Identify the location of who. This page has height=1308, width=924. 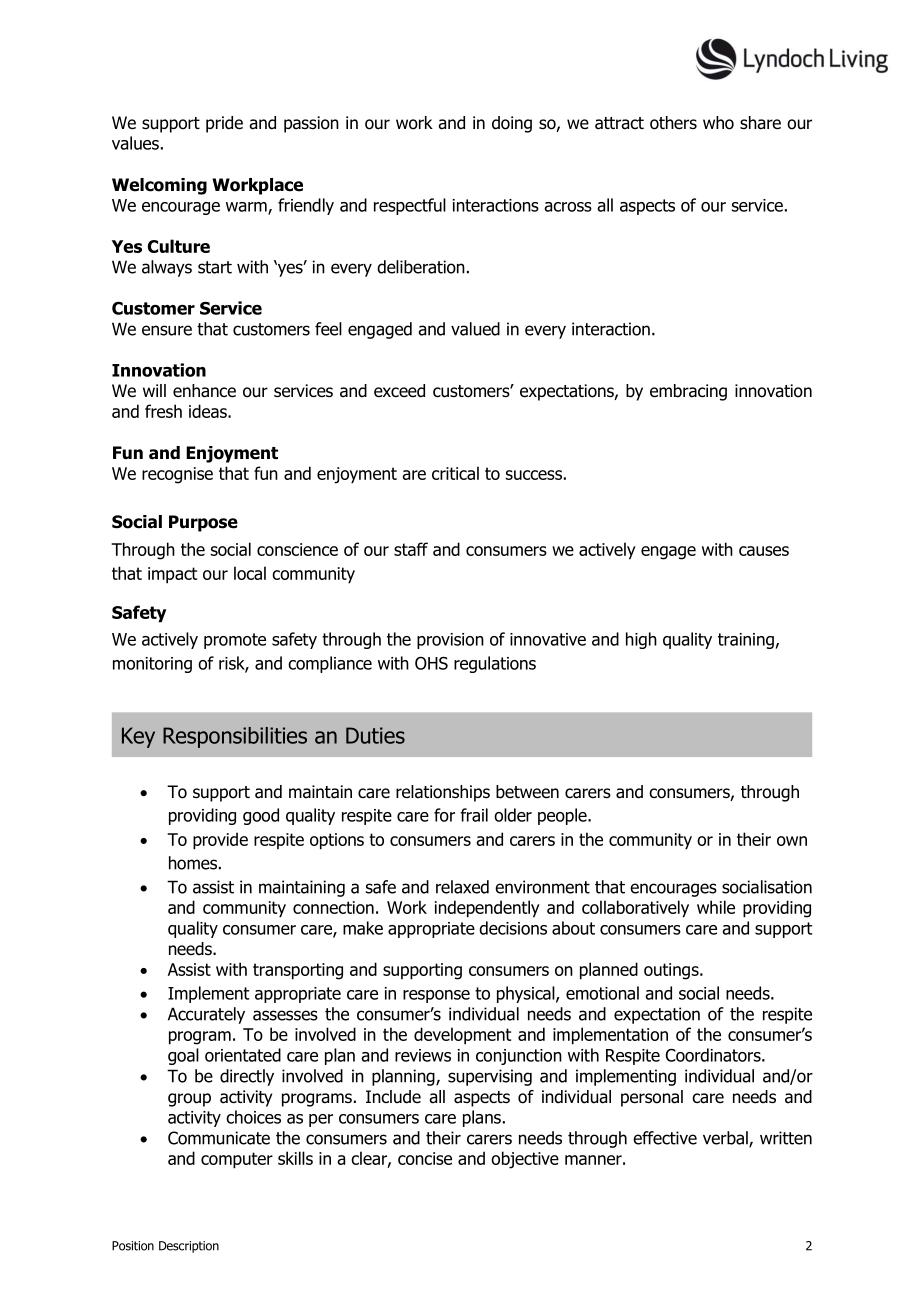
(718, 123).
